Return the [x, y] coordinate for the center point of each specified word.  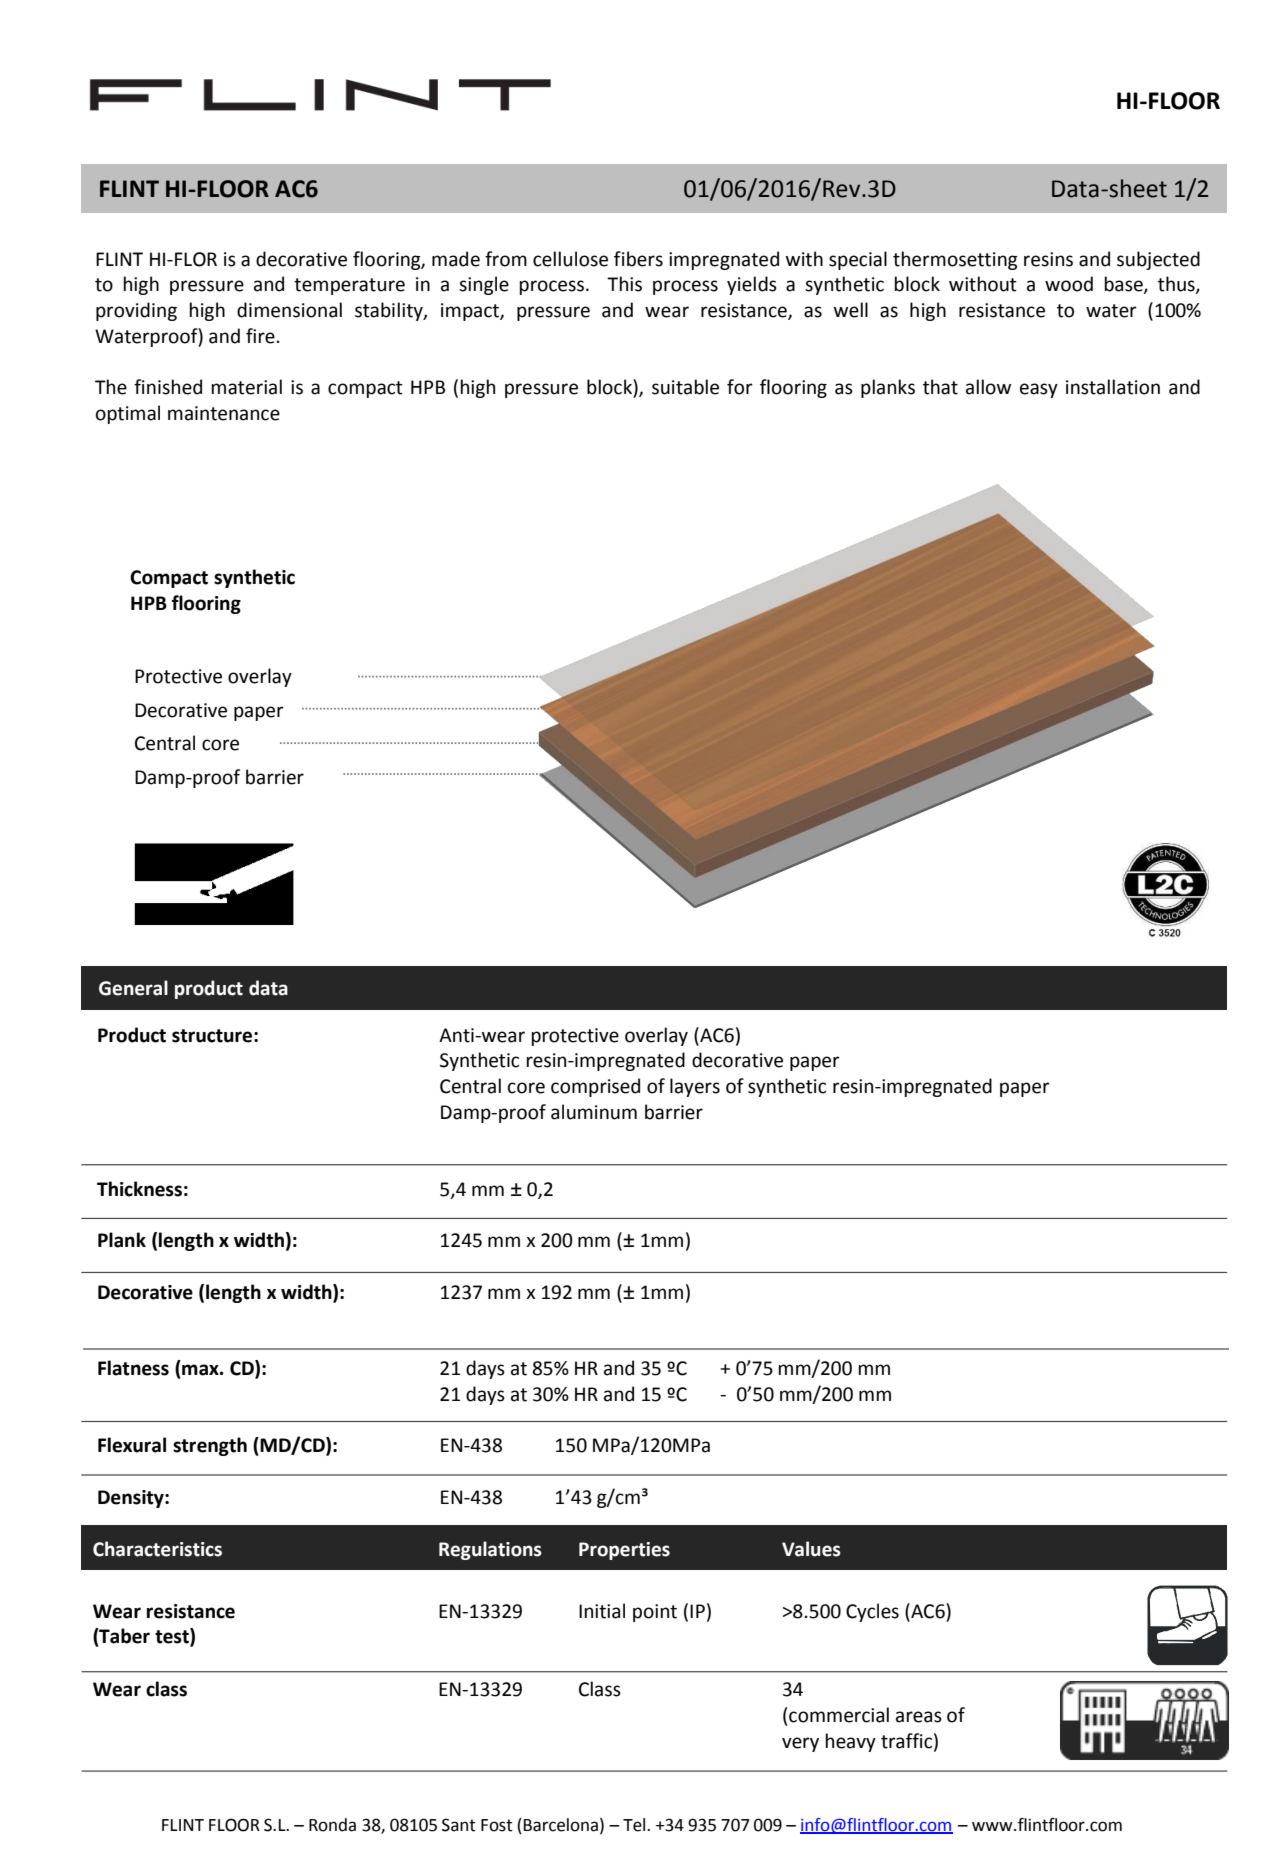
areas [919, 1717]
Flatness [133, 1368]
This [624, 284]
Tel [635, 1825]
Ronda [332, 1825]
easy [1039, 390]
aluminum [594, 1112]
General [133, 988]
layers [695, 1087]
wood [1069, 284]
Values [811, 1549]
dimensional [289, 310]
